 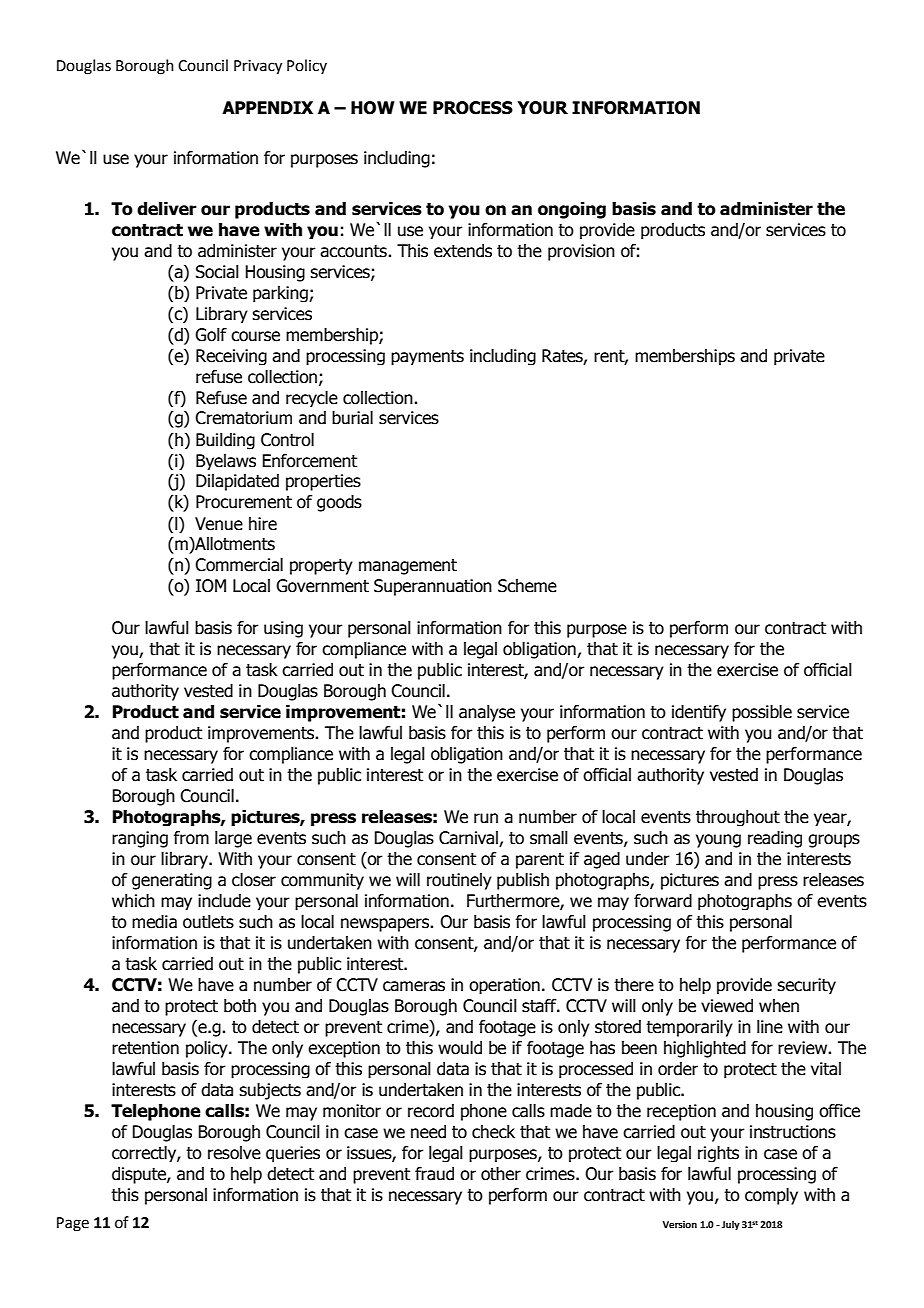 I want to click on HOW, so click(x=373, y=108).
